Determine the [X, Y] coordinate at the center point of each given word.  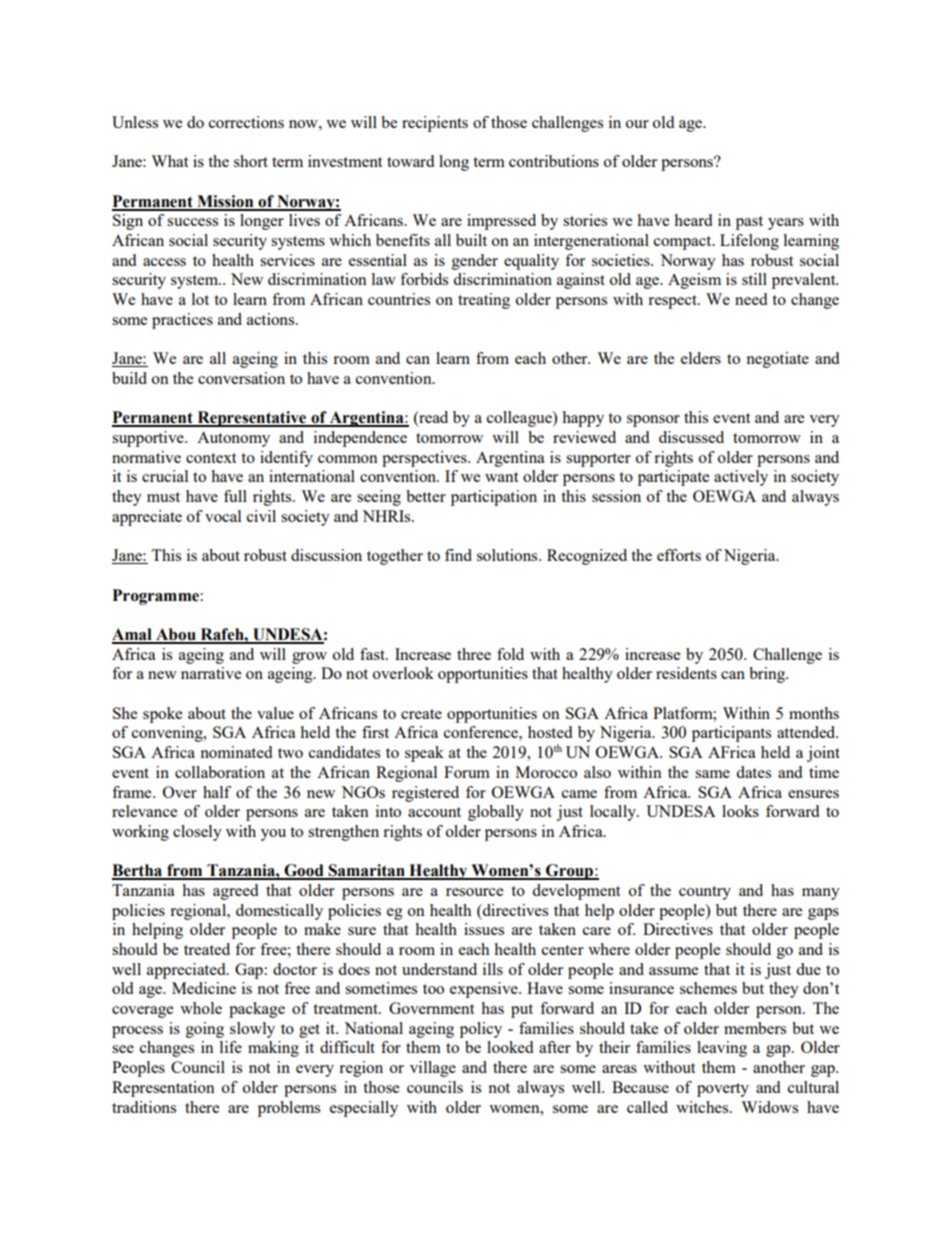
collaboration [220, 772]
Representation [163, 1089]
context [211, 458]
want [501, 477]
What [169, 161]
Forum [467, 772]
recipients [435, 124]
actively [741, 478]
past [749, 223]
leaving [722, 1049]
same [712, 774]
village [433, 1069]
